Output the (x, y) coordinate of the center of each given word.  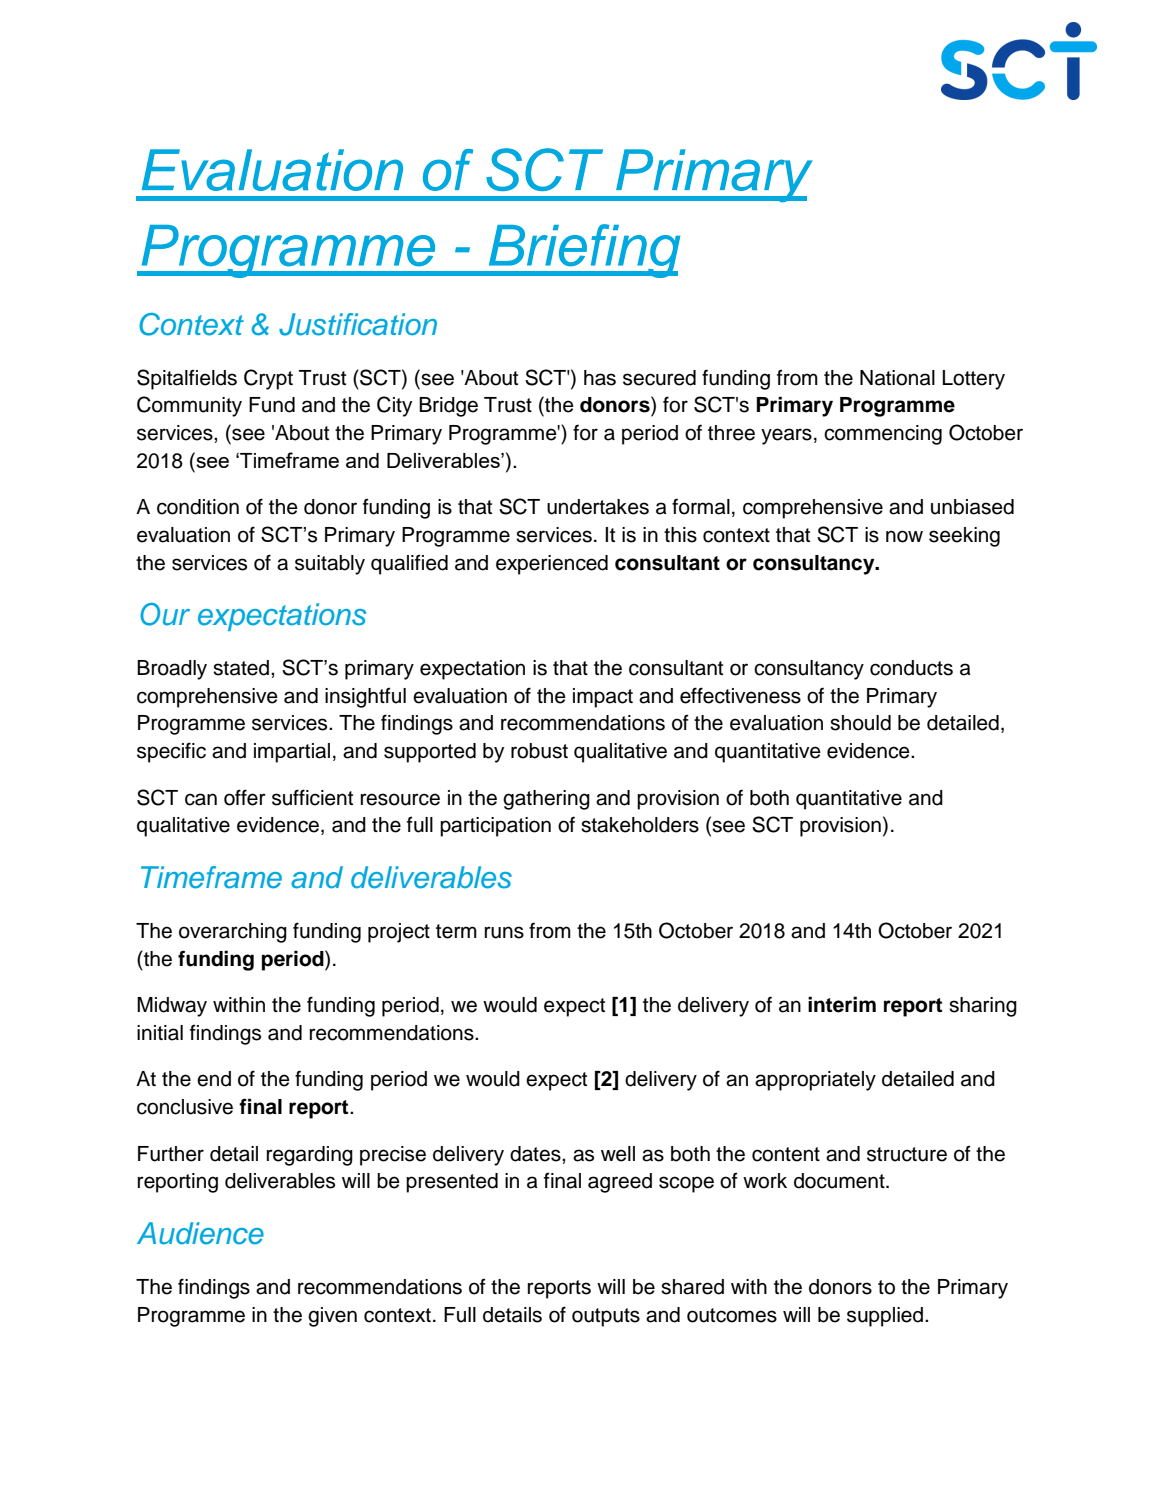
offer (245, 797)
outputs (606, 1317)
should (860, 723)
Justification (358, 324)
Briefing (583, 251)
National (897, 378)
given (332, 1317)
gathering (546, 800)
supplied (886, 1317)
